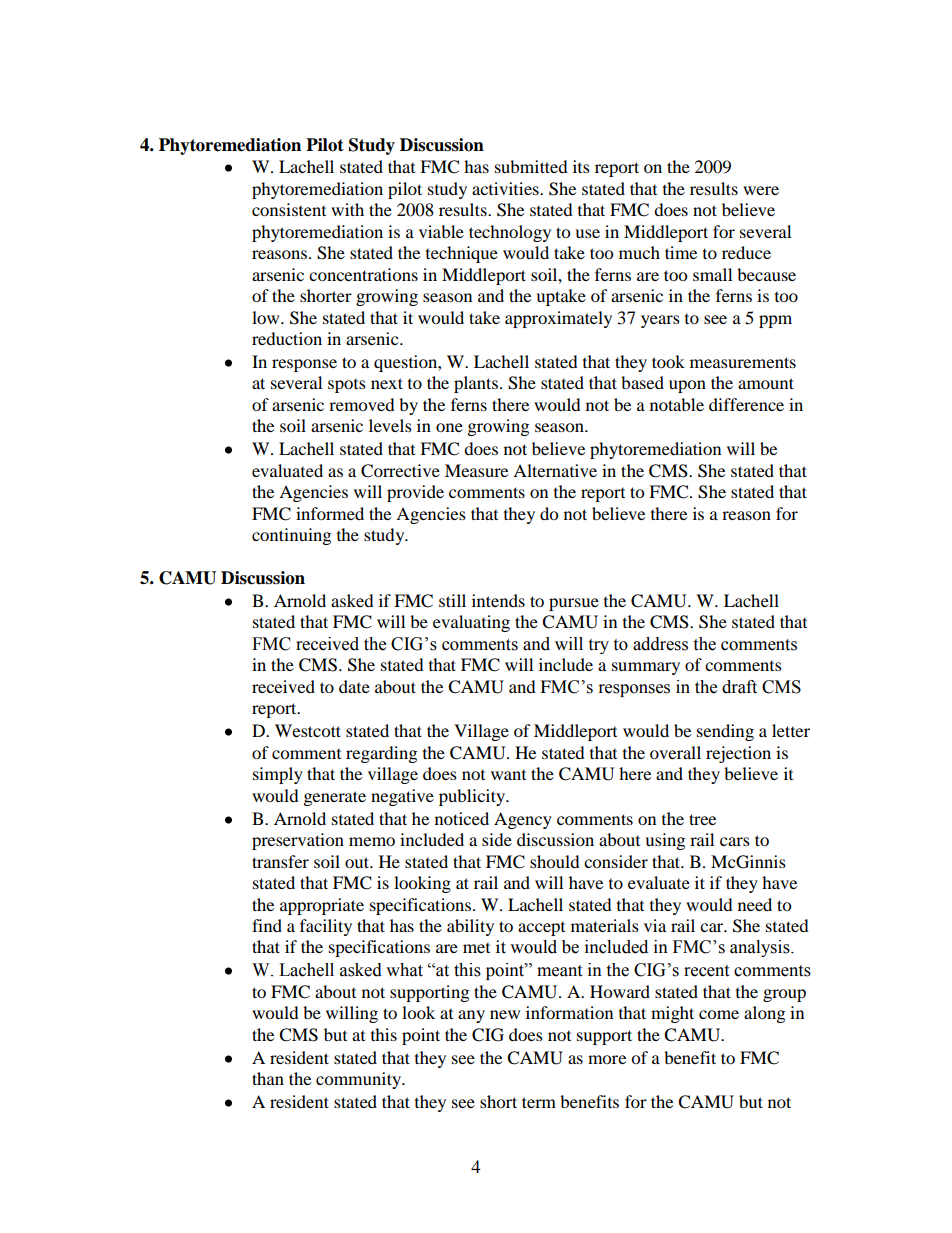 Image resolution: width=952 pixels, height=1233 pixels. What do you see at coordinates (719, 1014) in the image?
I see `come` at bounding box center [719, 1014].
